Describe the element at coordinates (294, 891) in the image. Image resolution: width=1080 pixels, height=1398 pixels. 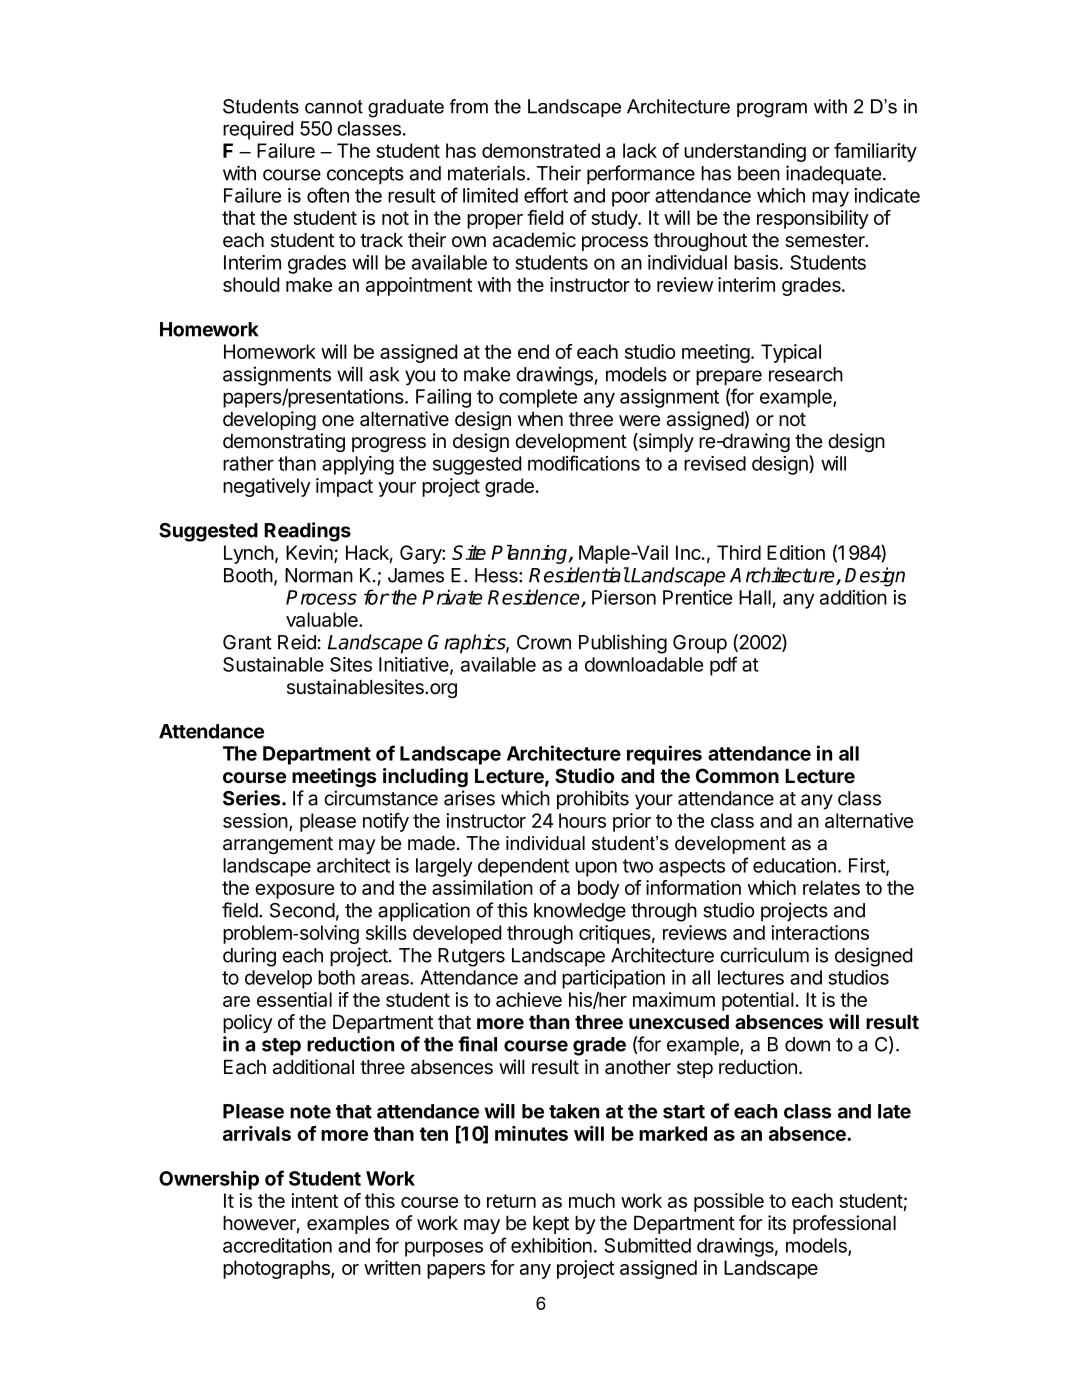
I see `exposure` at that location.
